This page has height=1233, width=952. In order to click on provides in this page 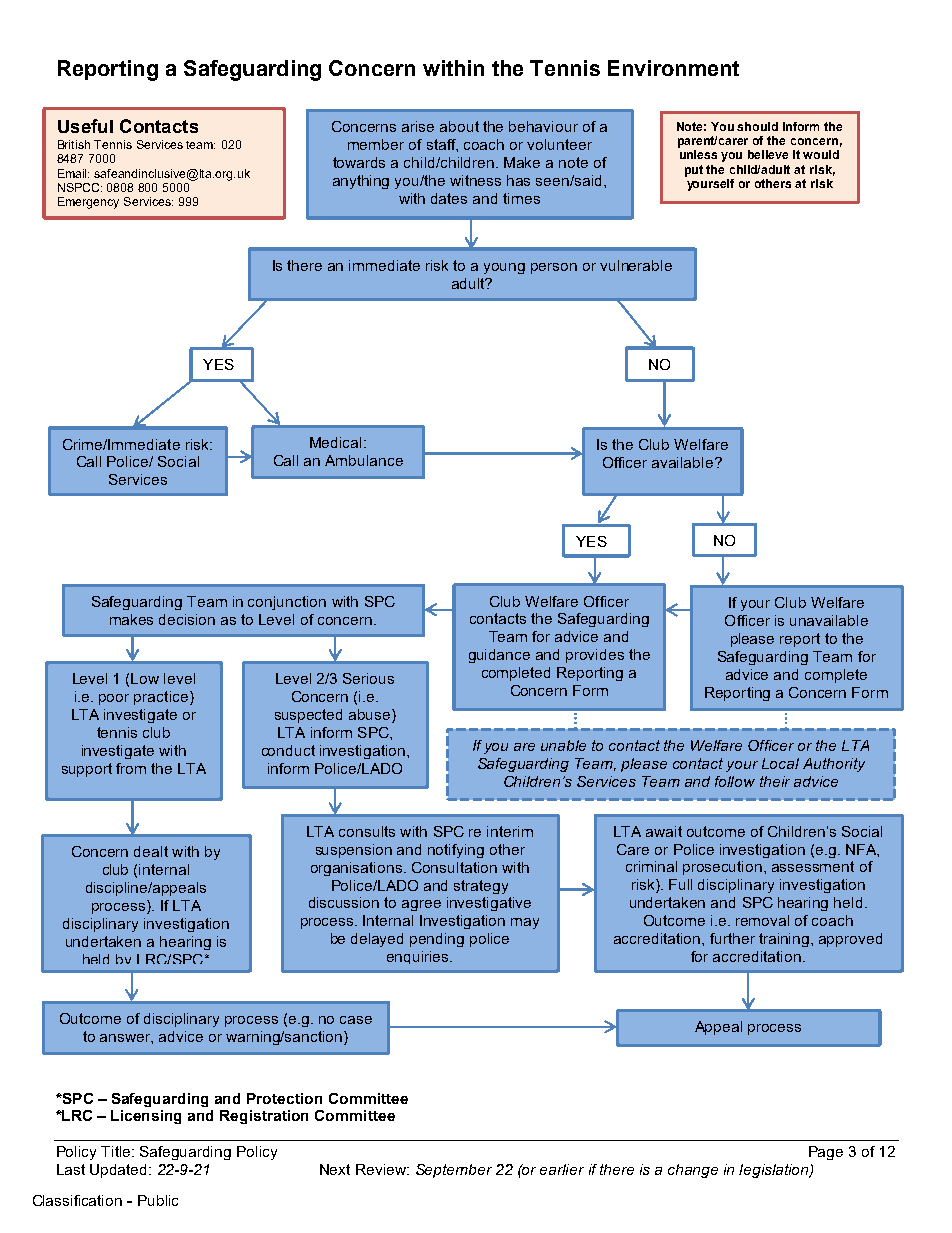, I will do `click(595, 656)`.
